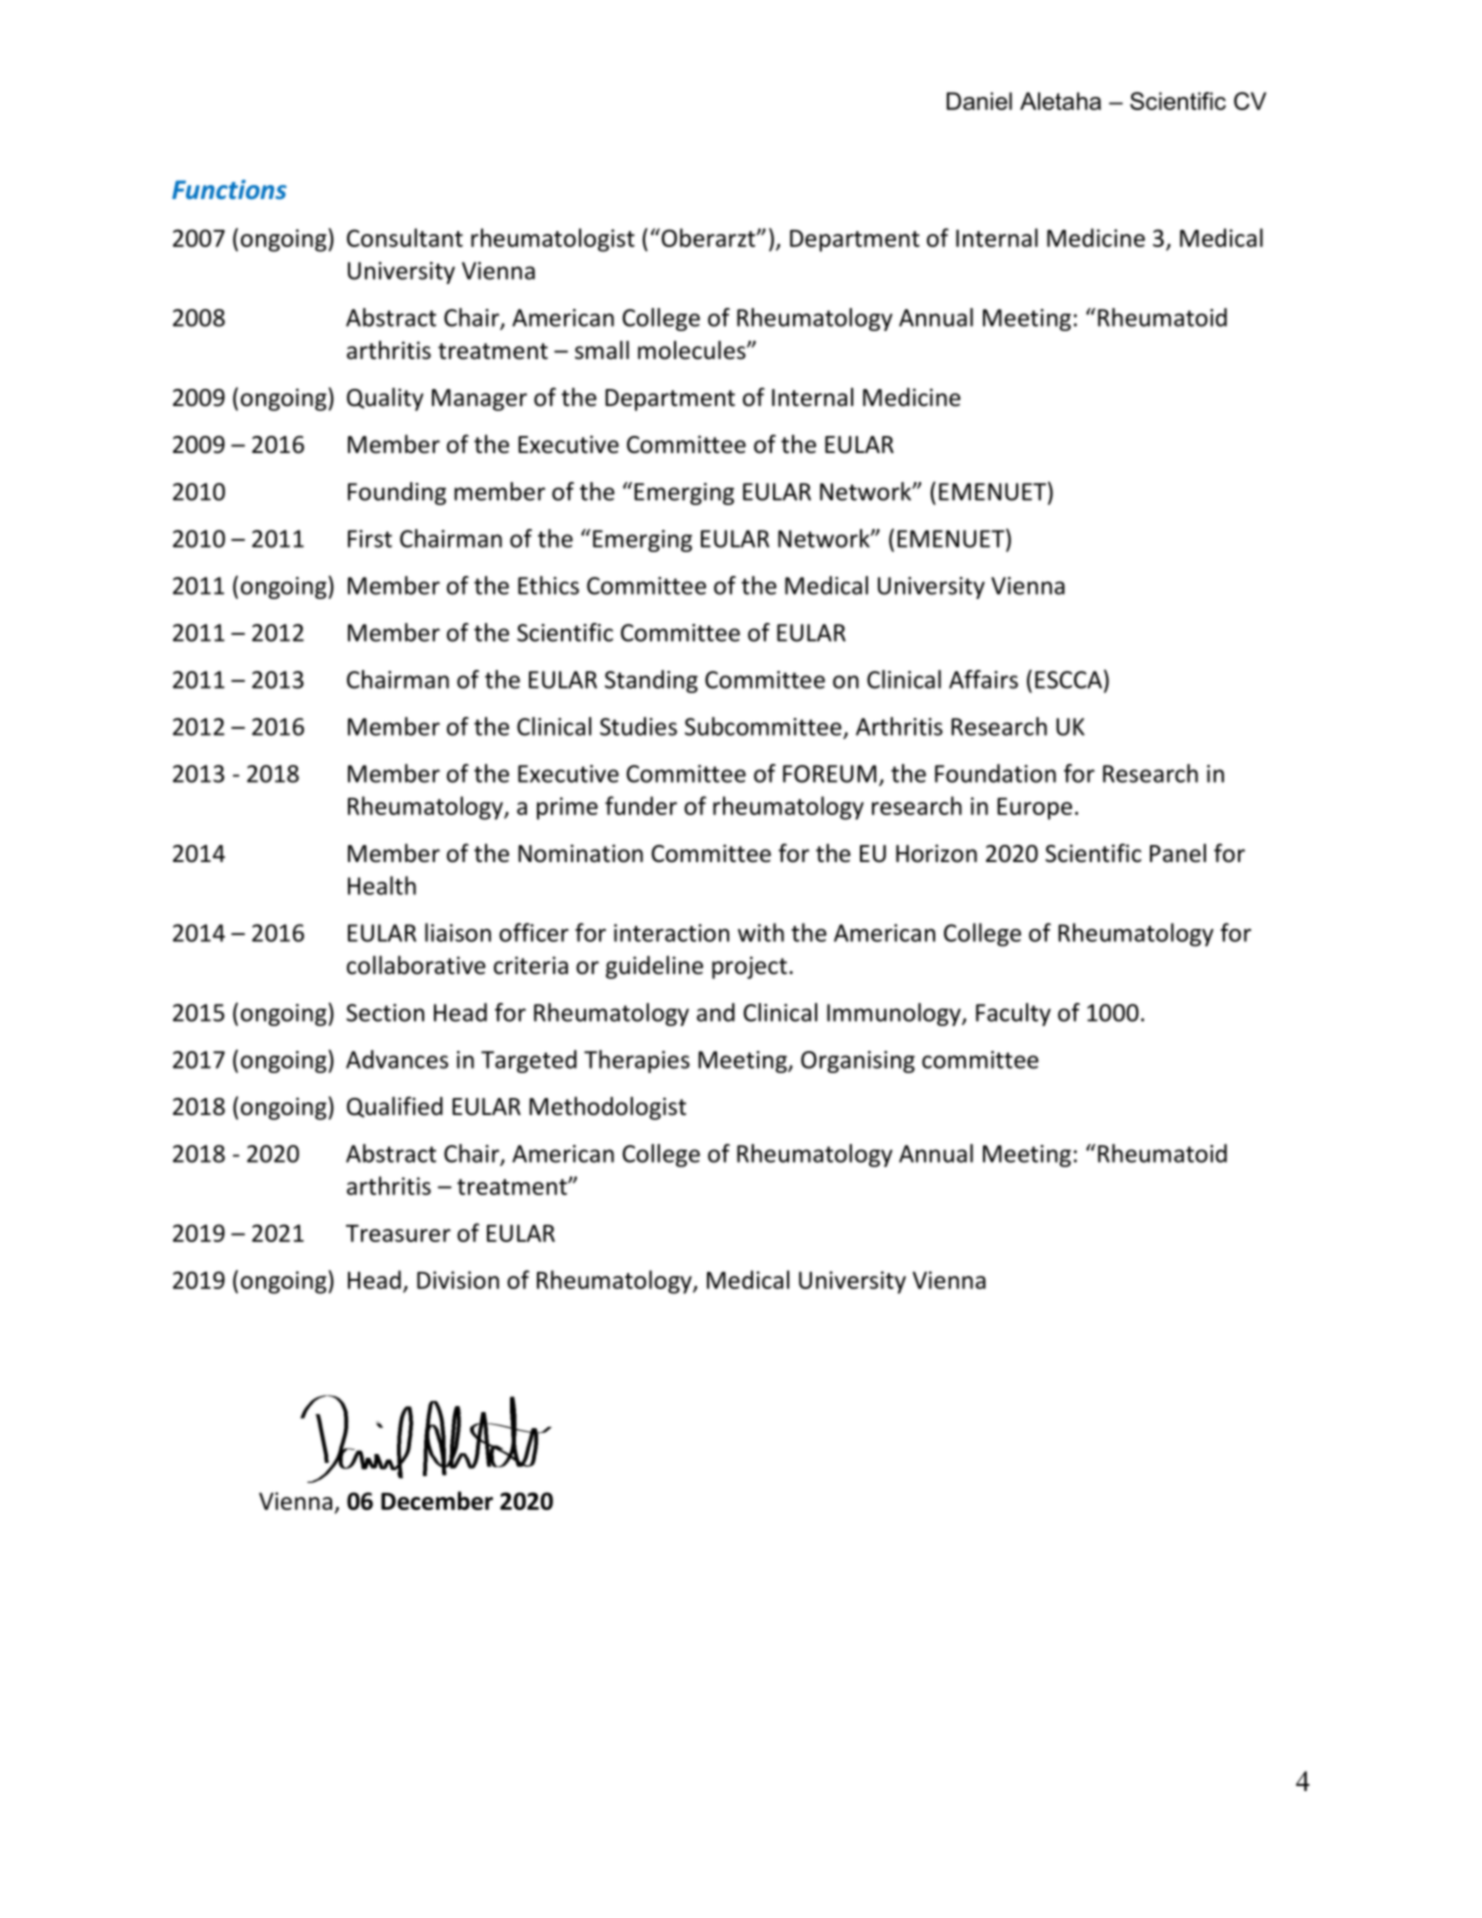 This image has height=1918, width=1482. Describe the element at coordinates (382, 885) in the image. I see `Health` at that location.
